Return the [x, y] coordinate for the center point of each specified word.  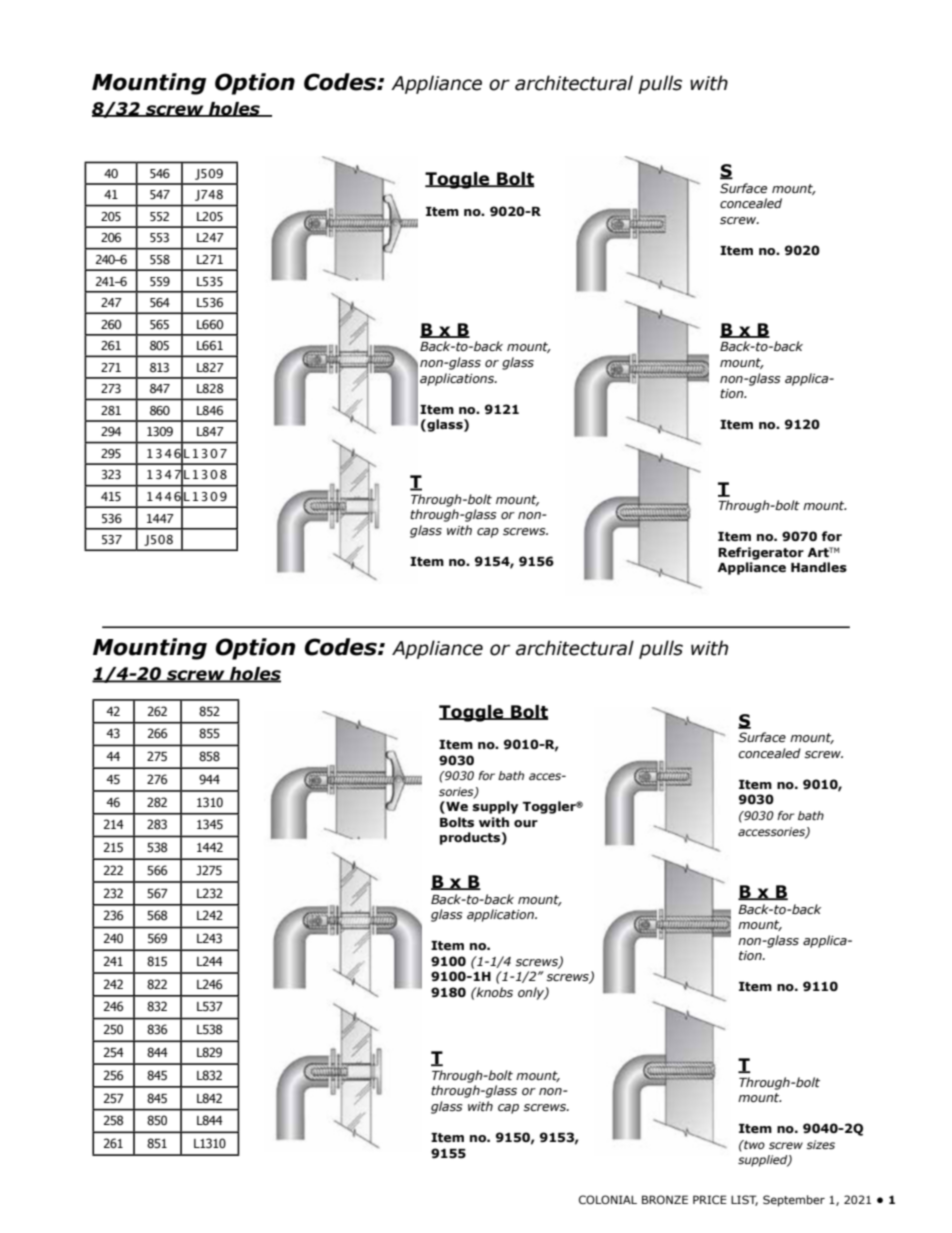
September [794, 1201]
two [753, 1144]
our [526, 823]
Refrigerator [761, 553]
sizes [820, 1144]
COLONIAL [608, 1199]
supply [495, 807]
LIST [744, 1200]
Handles [819, 567]
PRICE [710, 1199]
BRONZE [665, 1199]
